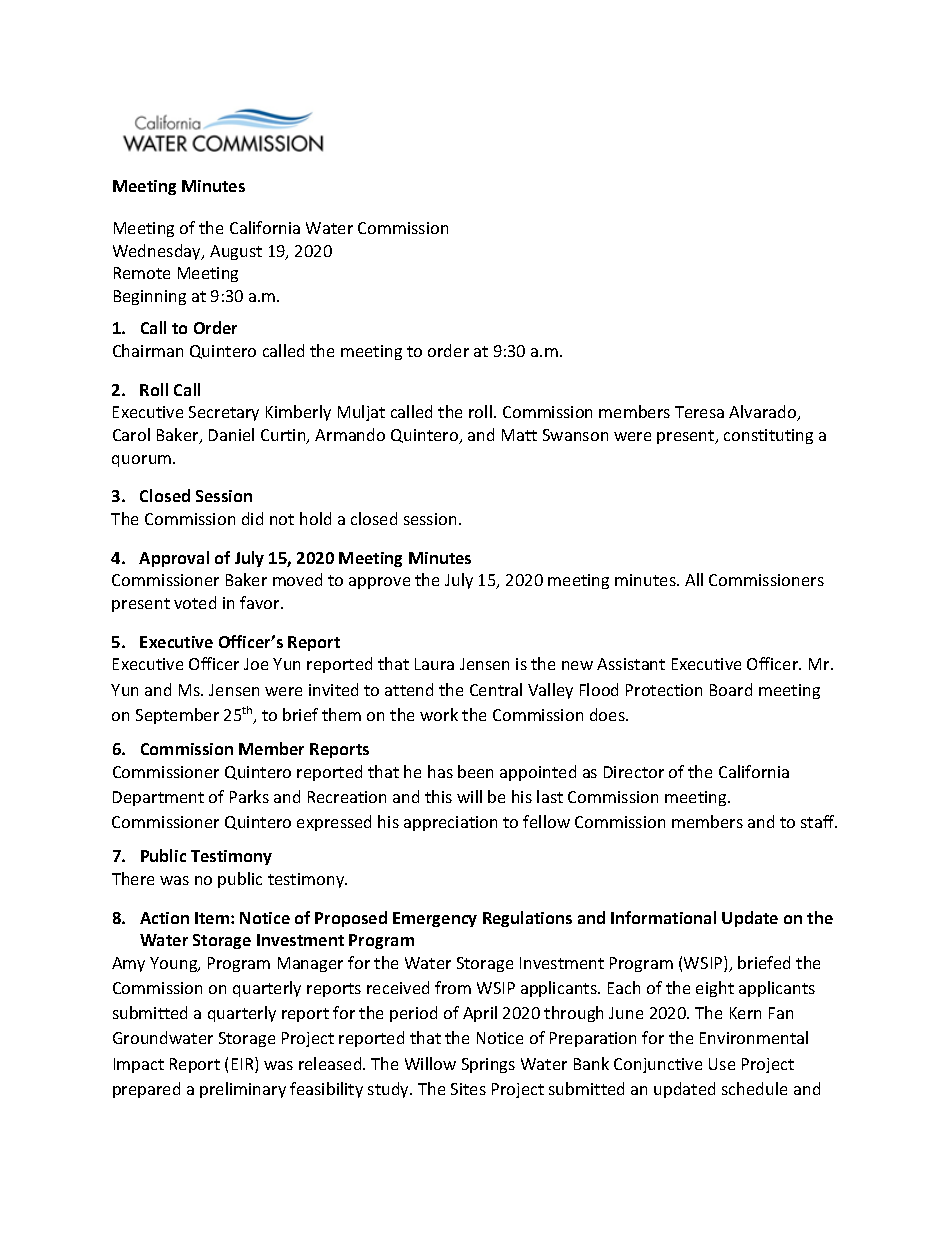 This image has height=1233, width=952. Describe the element at coordinates (663, 917) in the image. I see `Informational` at that location.
